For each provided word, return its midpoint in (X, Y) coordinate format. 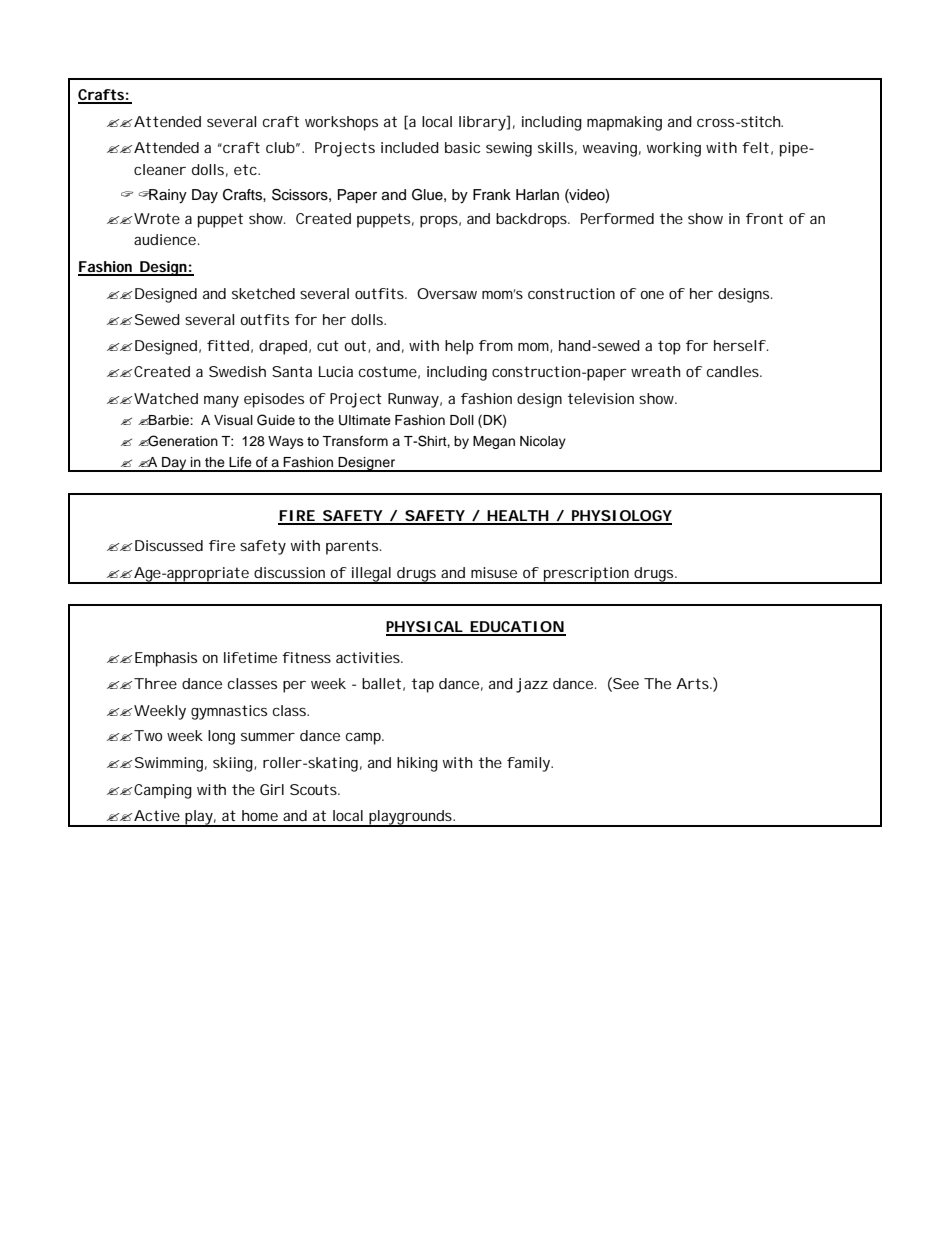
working (674, 149)
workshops (341, 123)
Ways (286, 442)
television (601, 398)
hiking (417, 764)
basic (462, 147)
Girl (272, 789)
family (530, 764)
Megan (494, 442)
